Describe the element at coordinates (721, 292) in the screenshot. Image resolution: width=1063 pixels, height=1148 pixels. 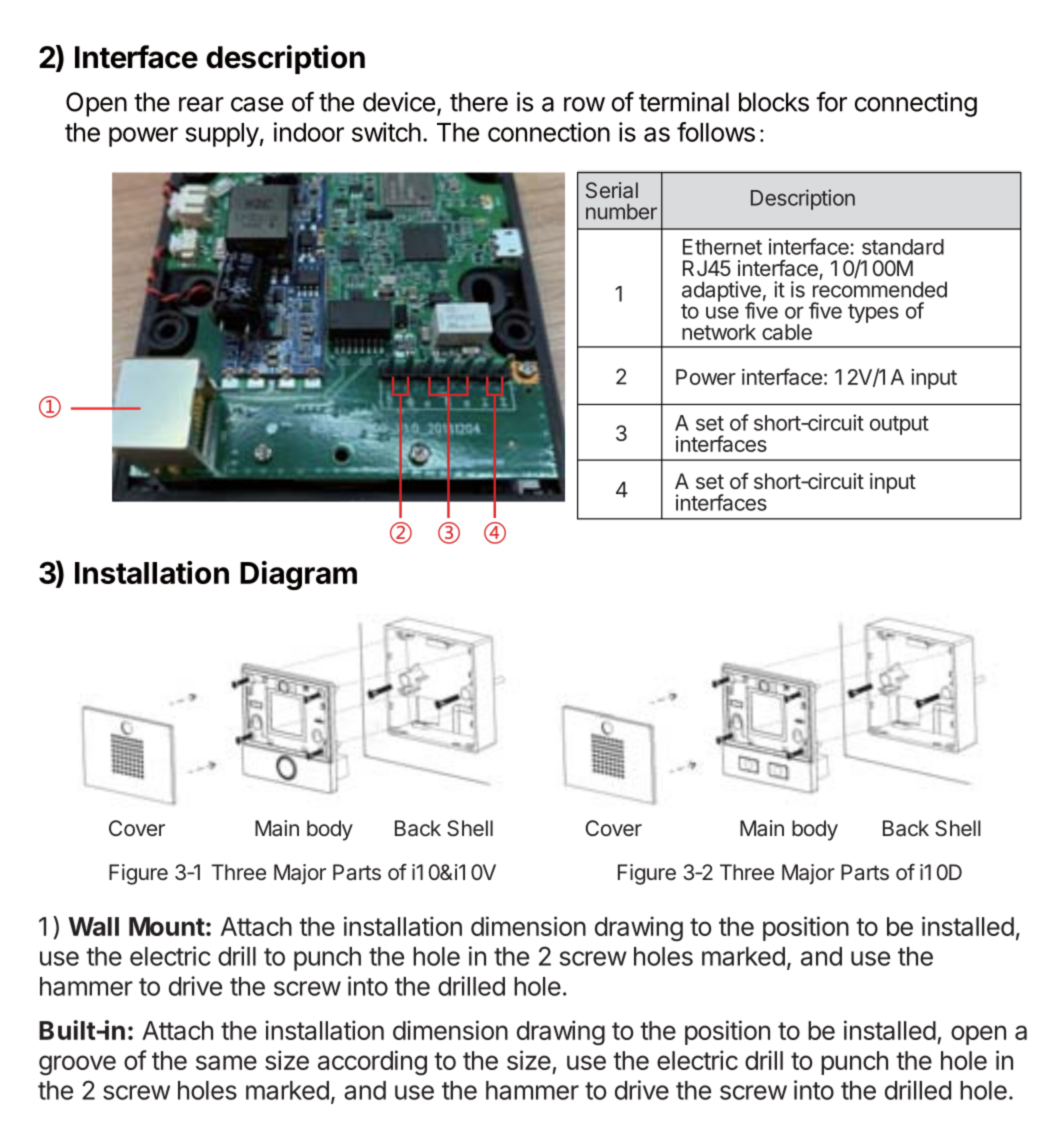
I see `adaptive` at that location.
